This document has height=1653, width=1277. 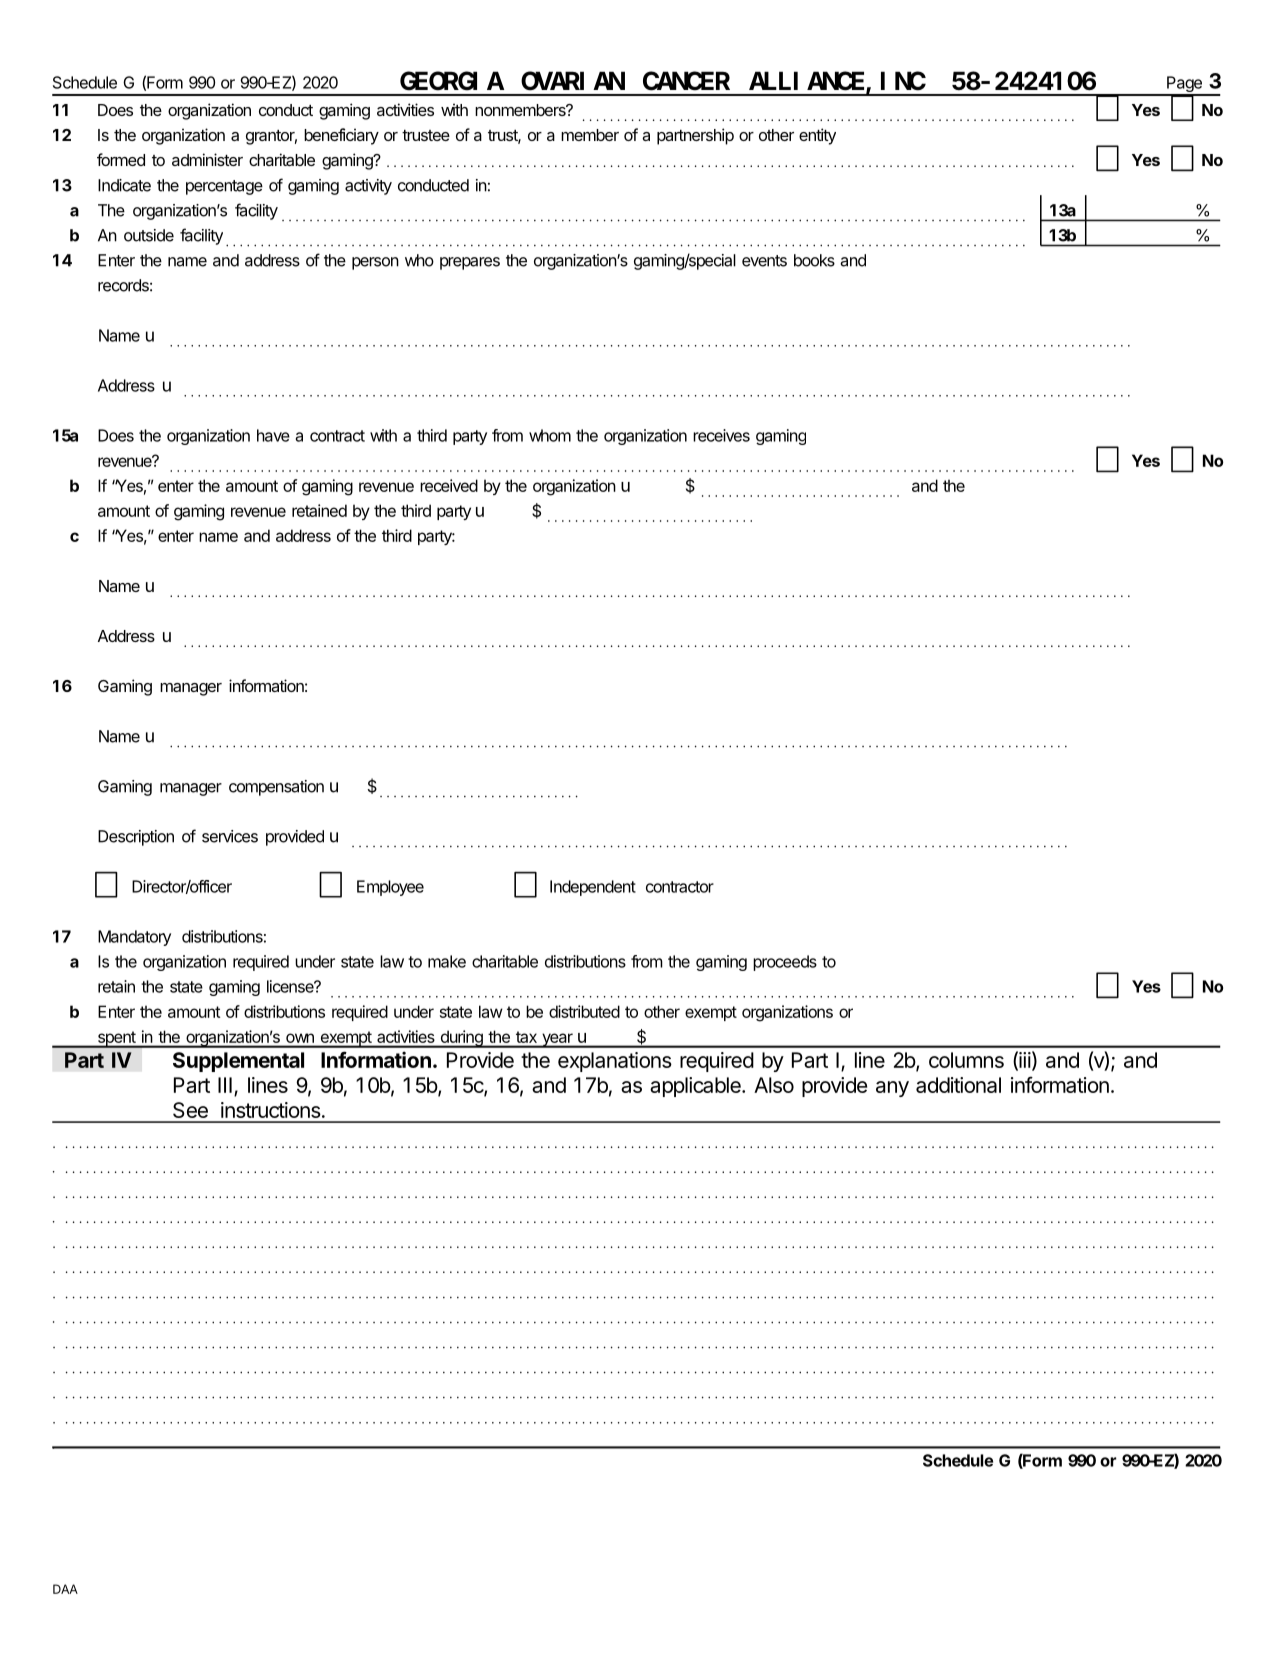 I want to click on DAA, so click(x=65, y=1589).
